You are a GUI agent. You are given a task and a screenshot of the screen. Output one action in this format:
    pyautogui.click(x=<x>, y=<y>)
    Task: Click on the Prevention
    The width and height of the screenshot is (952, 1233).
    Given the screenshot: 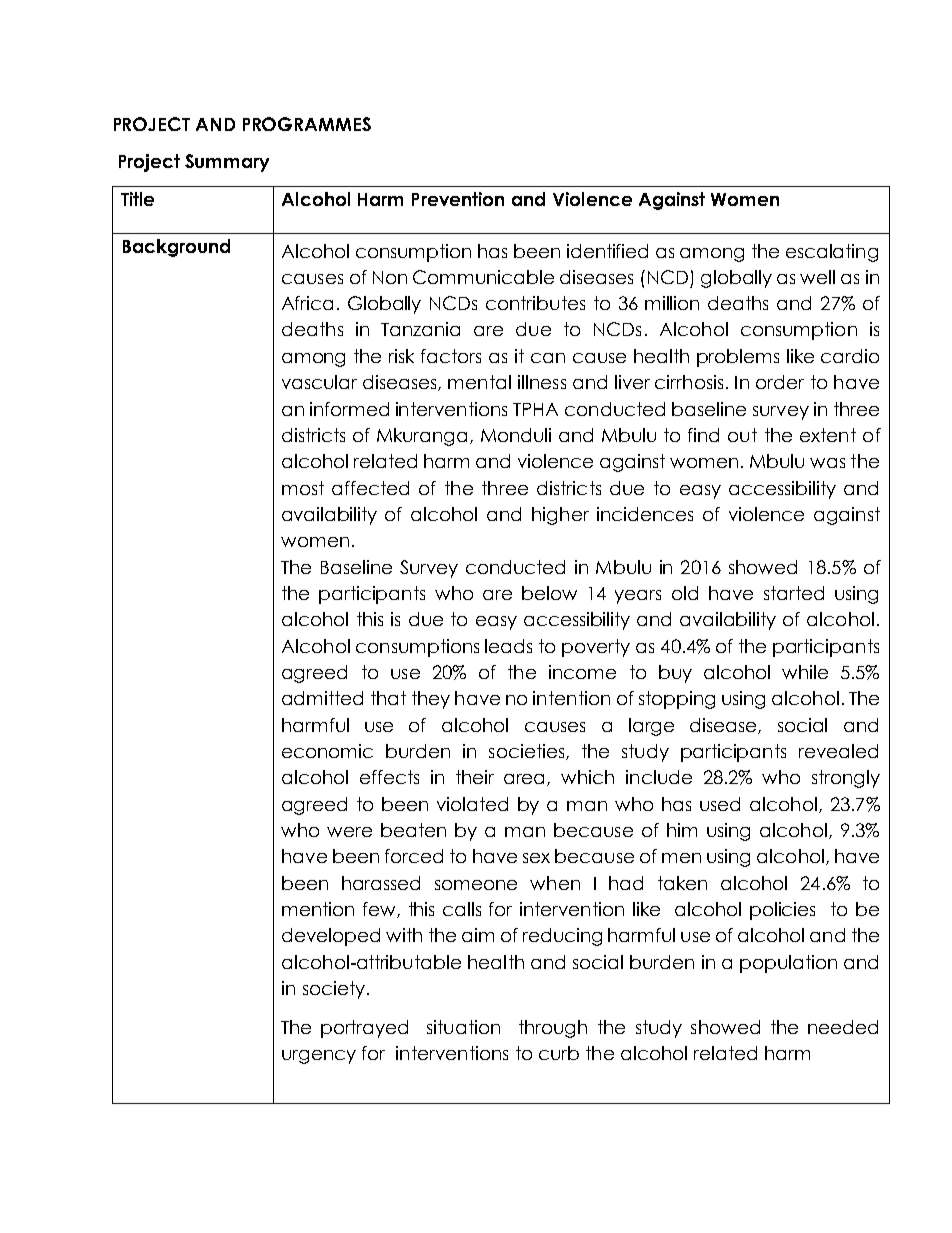 What is the action you would take?
    pyautogui.click(x=458, y=199)
